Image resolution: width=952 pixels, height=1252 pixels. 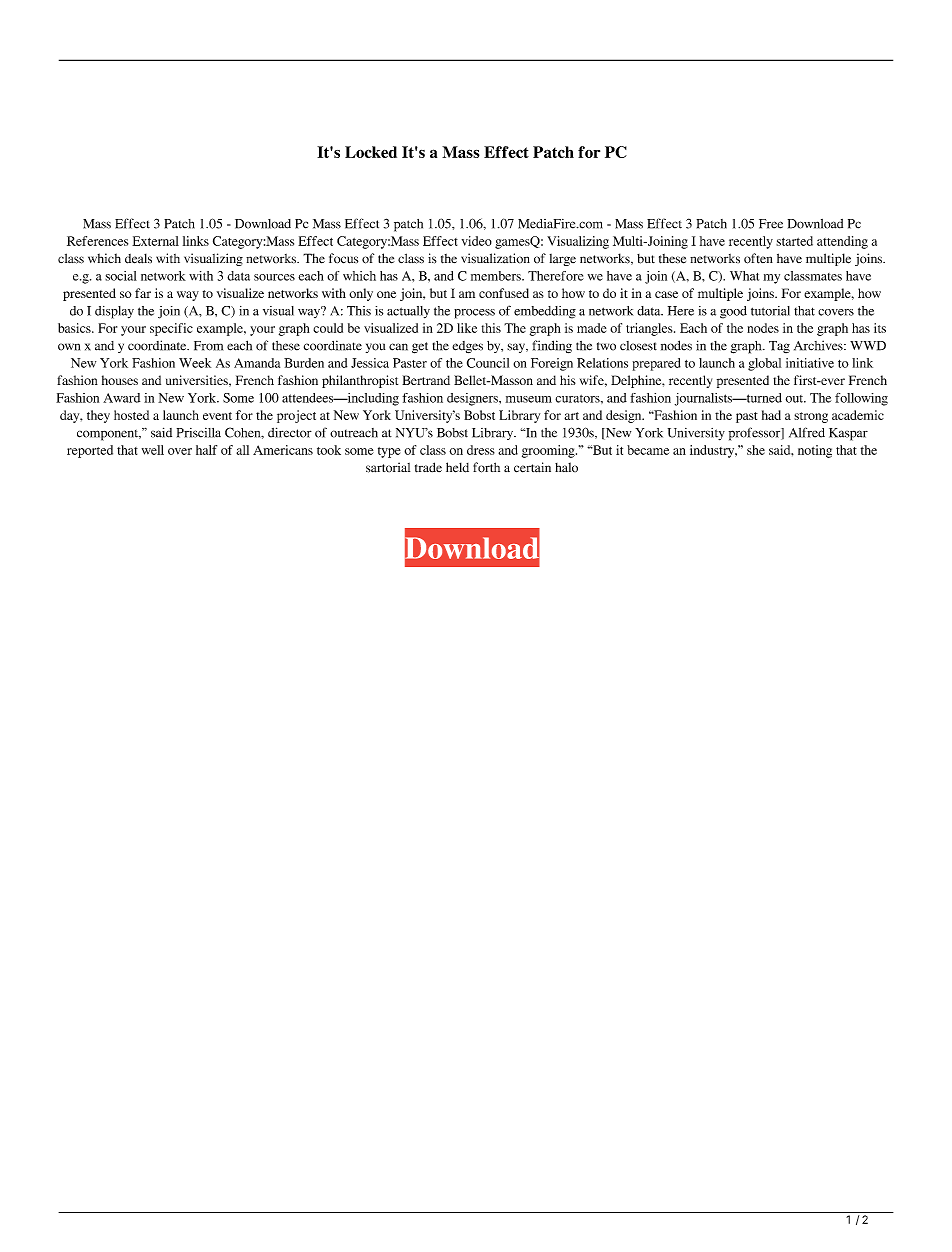 What do you see at coordinates (815, 451) in the screenshot?
I see `noting` at bounding box center [815, 451].
